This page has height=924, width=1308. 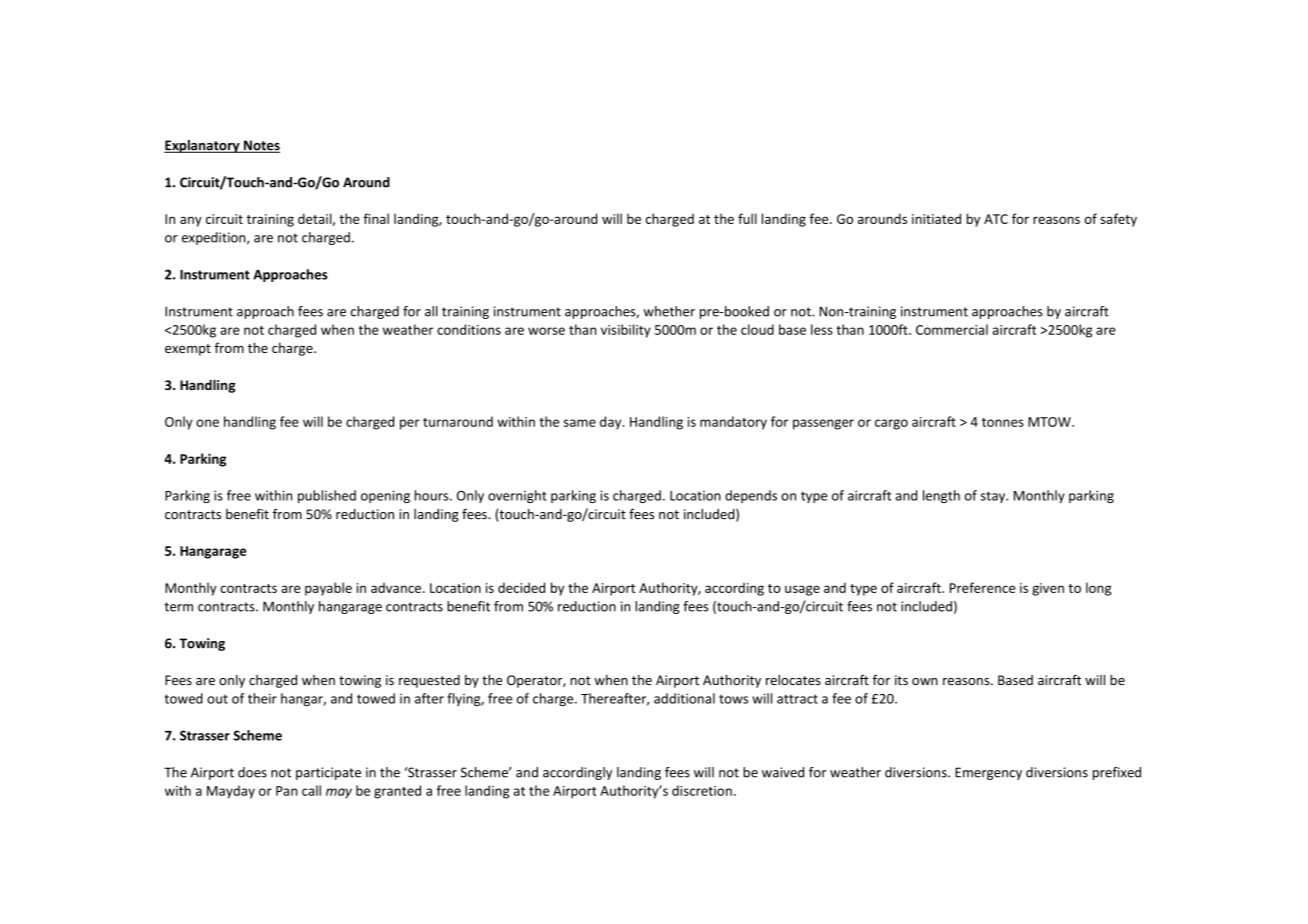 I want to click on full, so click(x=747, y=218).
